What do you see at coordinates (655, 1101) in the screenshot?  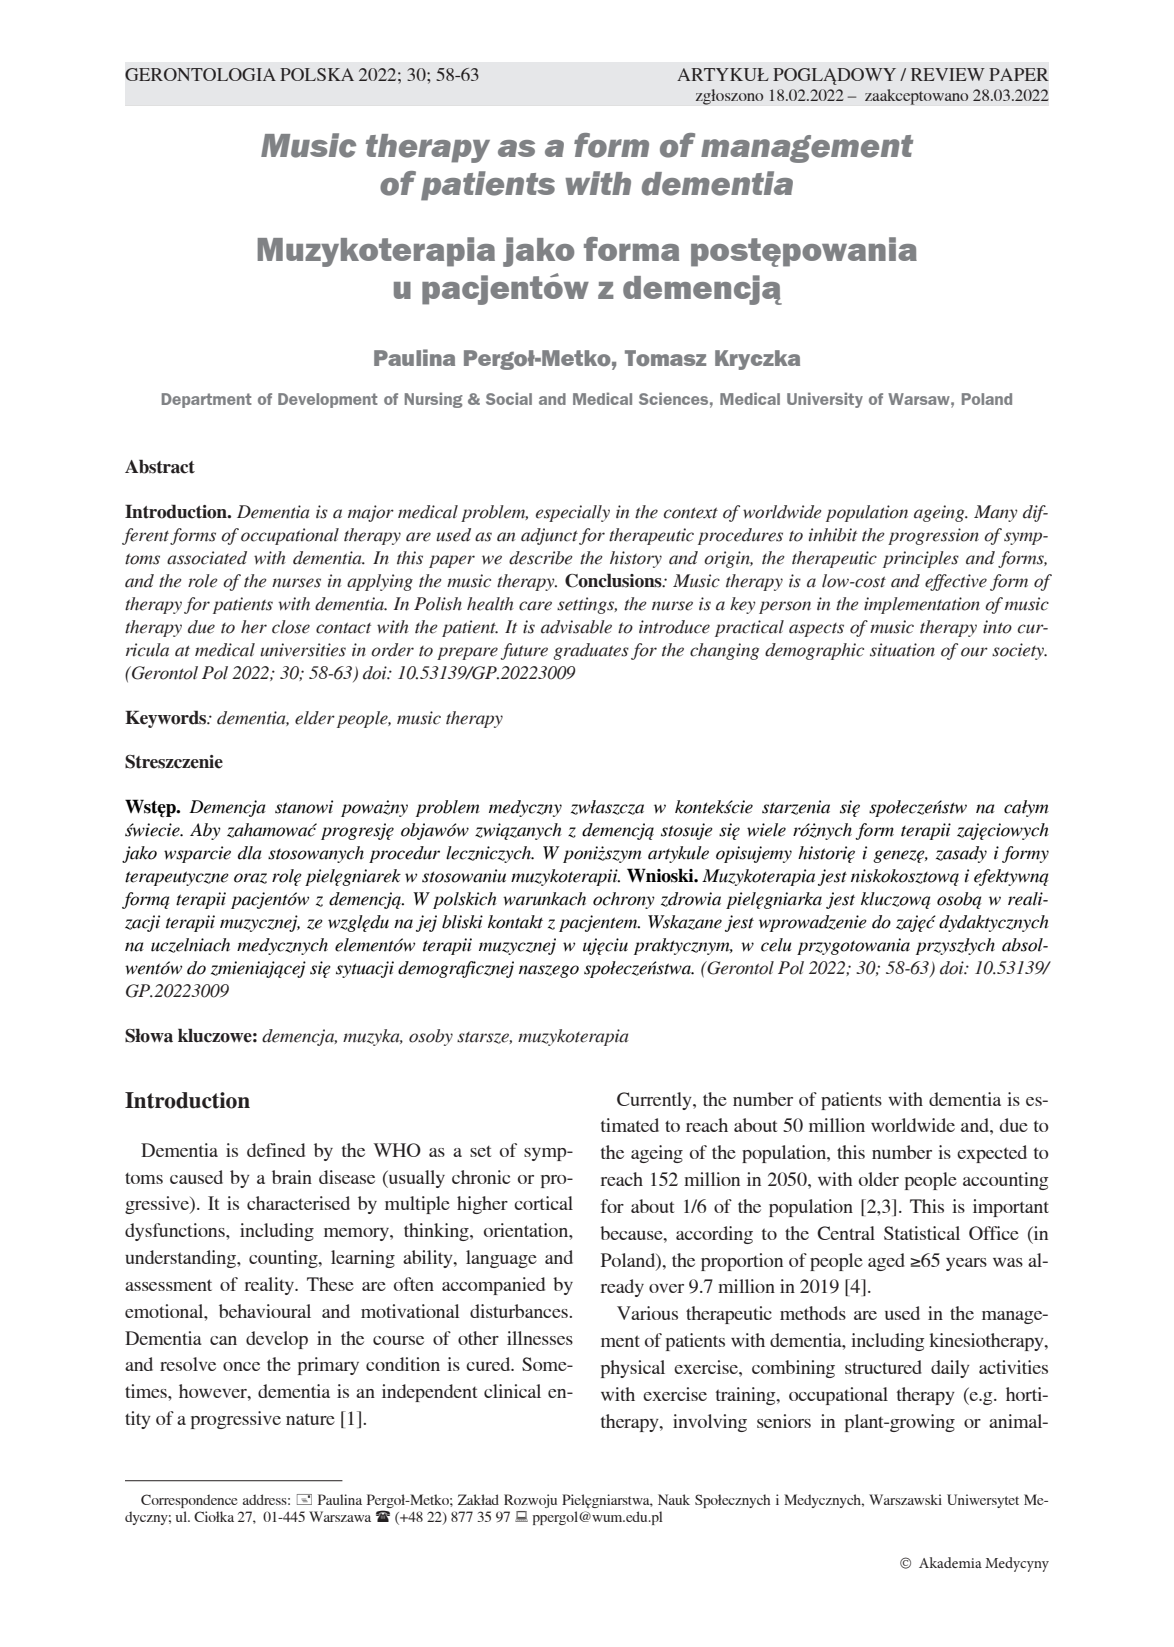 I see `Currently` at bounding box center [655, 1101].
